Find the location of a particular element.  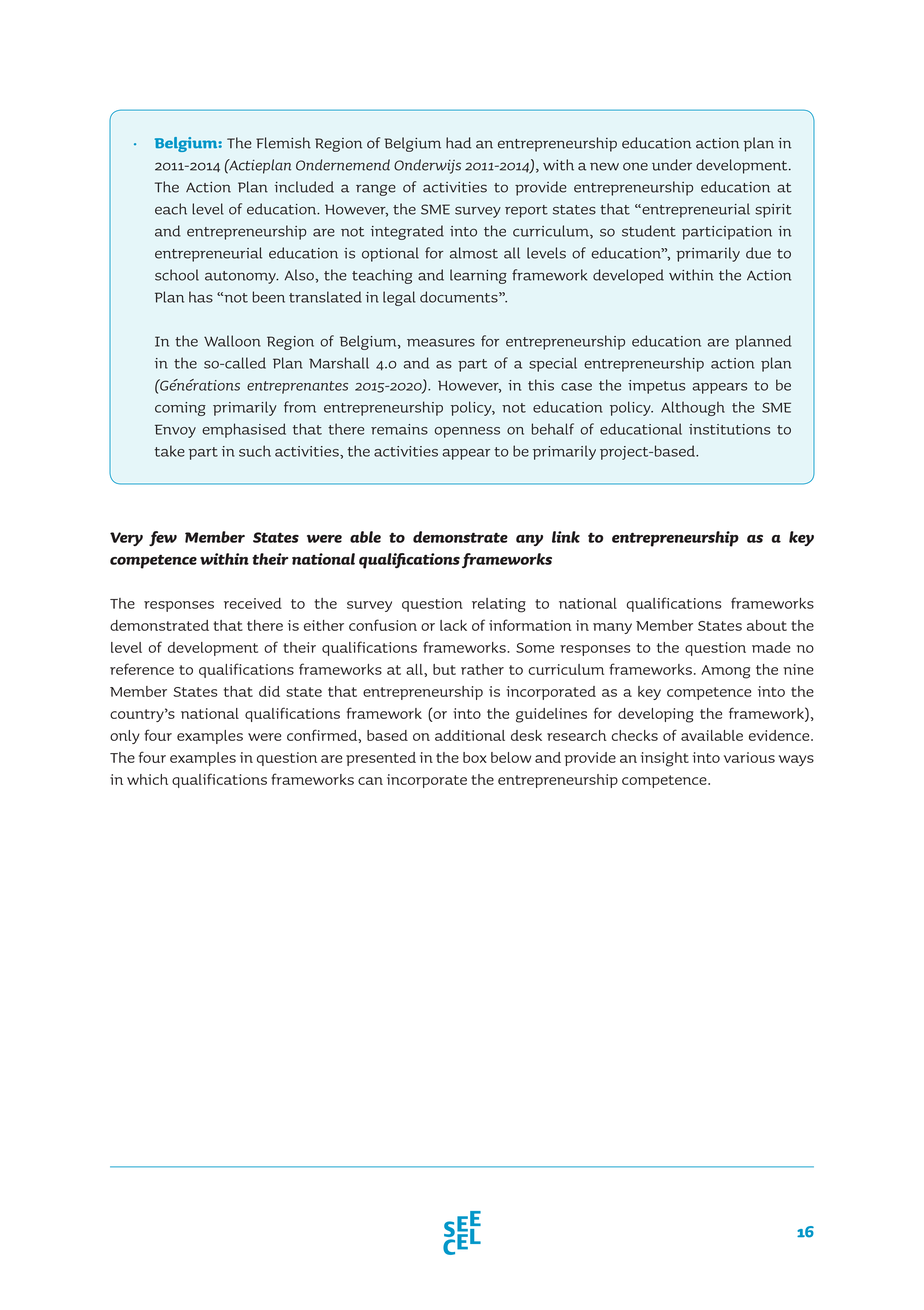

school is located at coordinates (177, 275).
